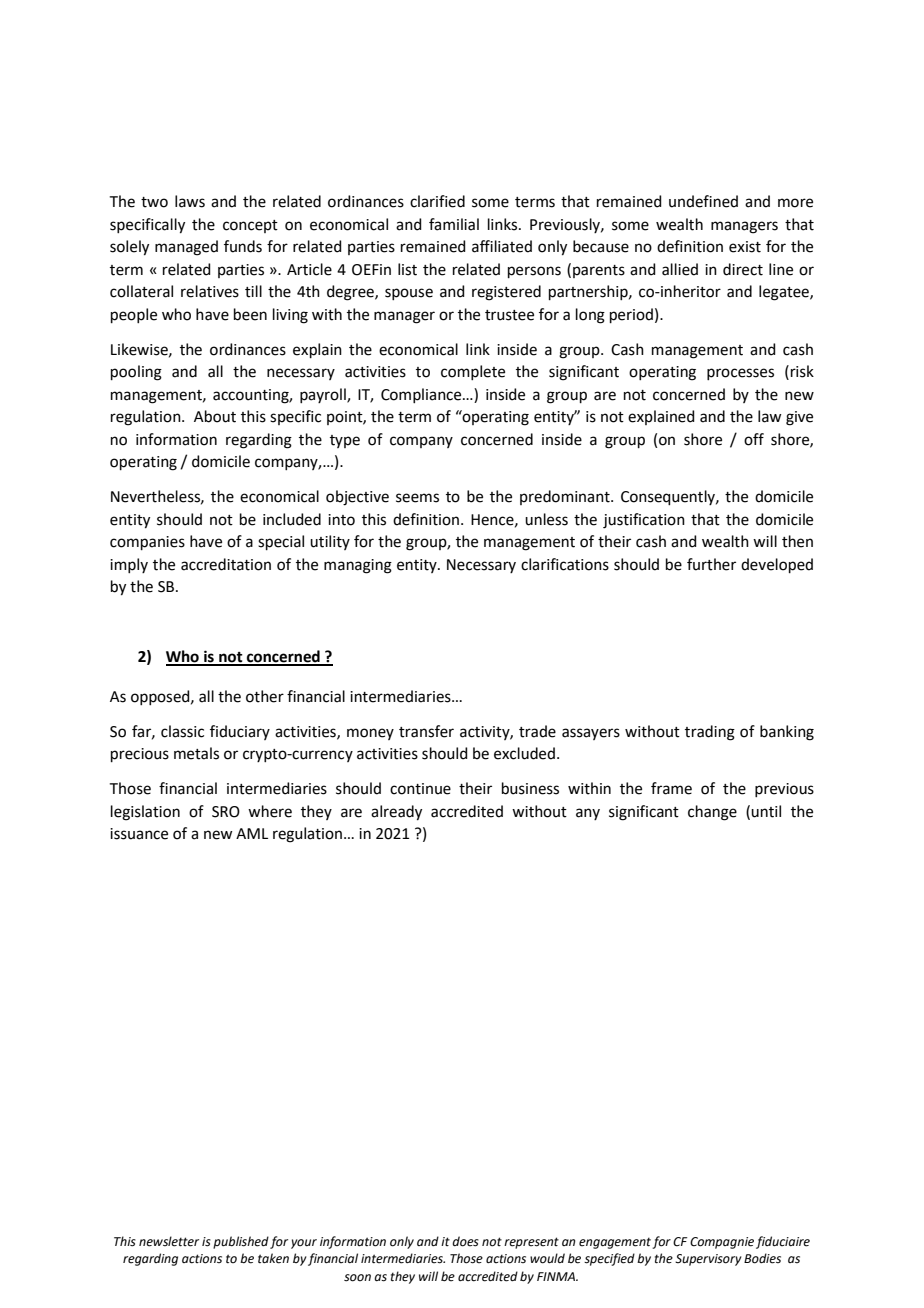  Describe the element at coordinates (186, 248) in the screenshot. I see `managed` at that location.
